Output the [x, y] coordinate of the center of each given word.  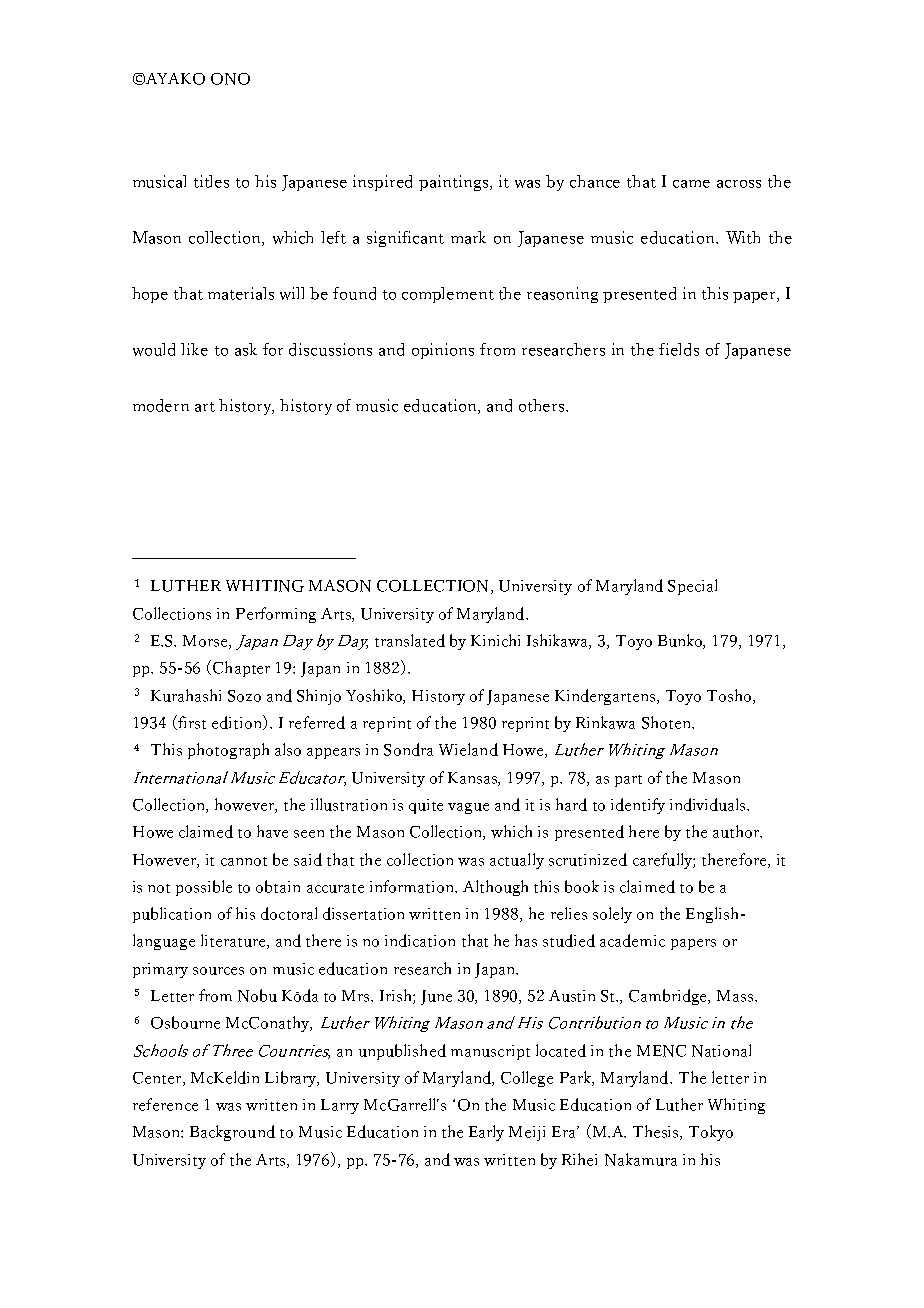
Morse [206, 642]
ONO [230, 79]
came [691, 184]
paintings [453, 183]
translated [410, 640]
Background [232, 1133]
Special [692, 587]
